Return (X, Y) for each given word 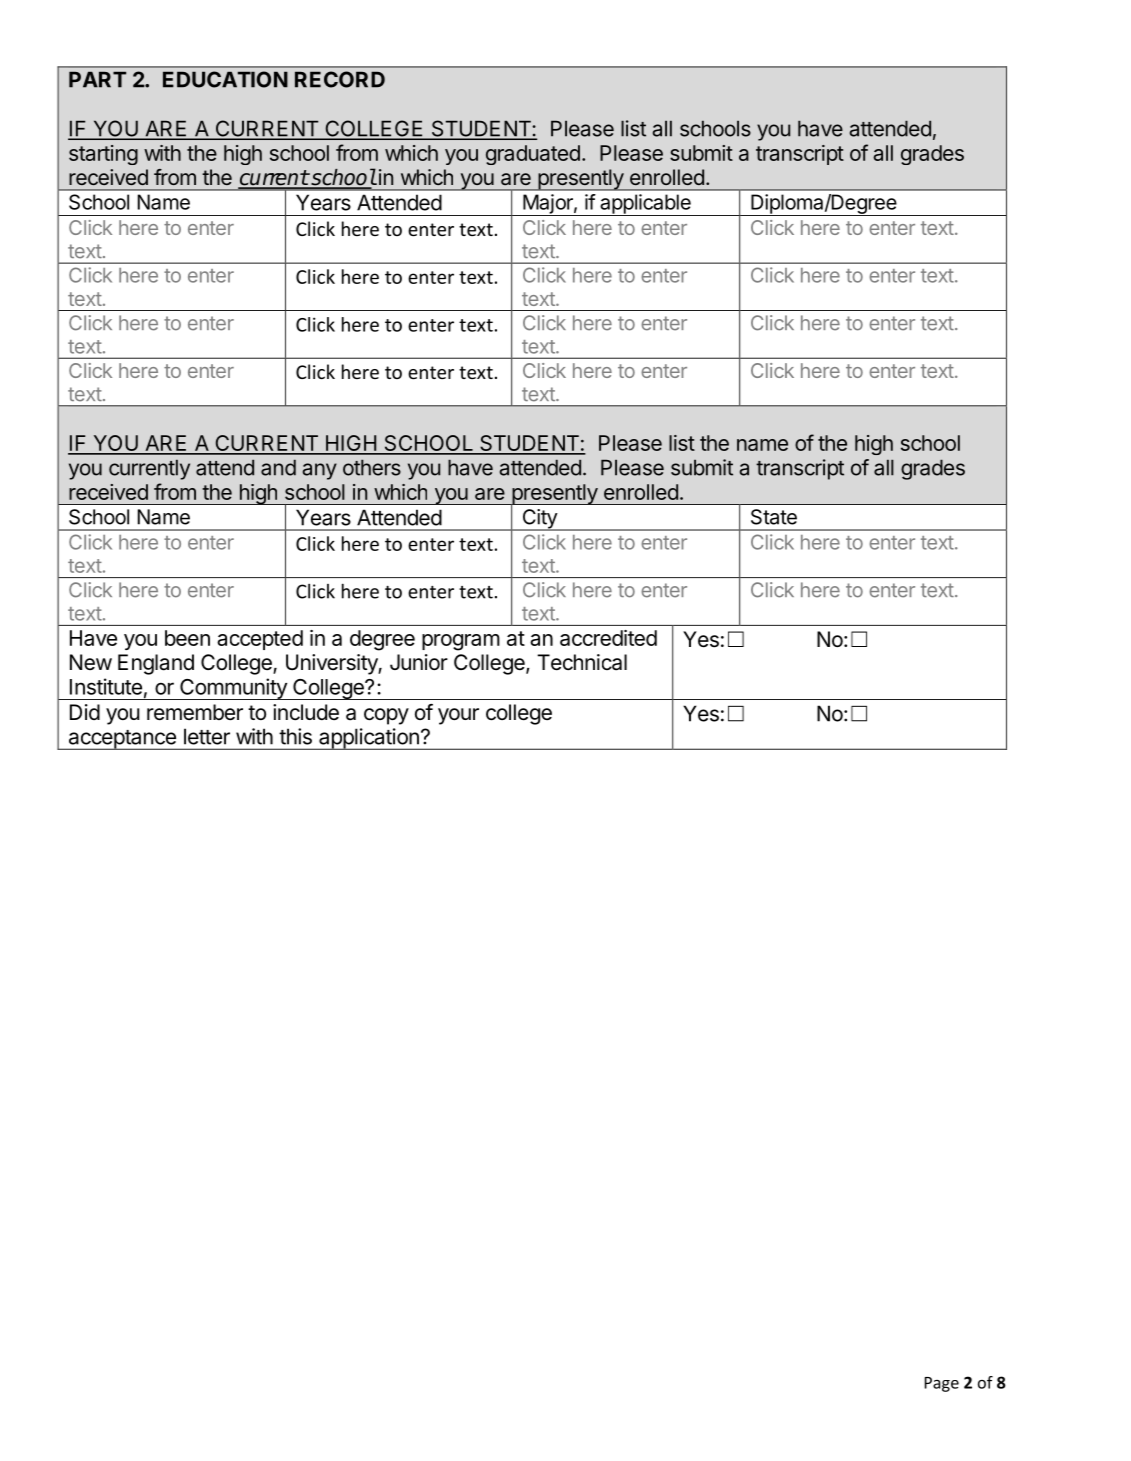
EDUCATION (225, 79)
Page (941, 1384)
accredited (608, 638)
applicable (645, 205)
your (458, 716)
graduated (533, 155)
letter (207, 736)
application (369, 739)
